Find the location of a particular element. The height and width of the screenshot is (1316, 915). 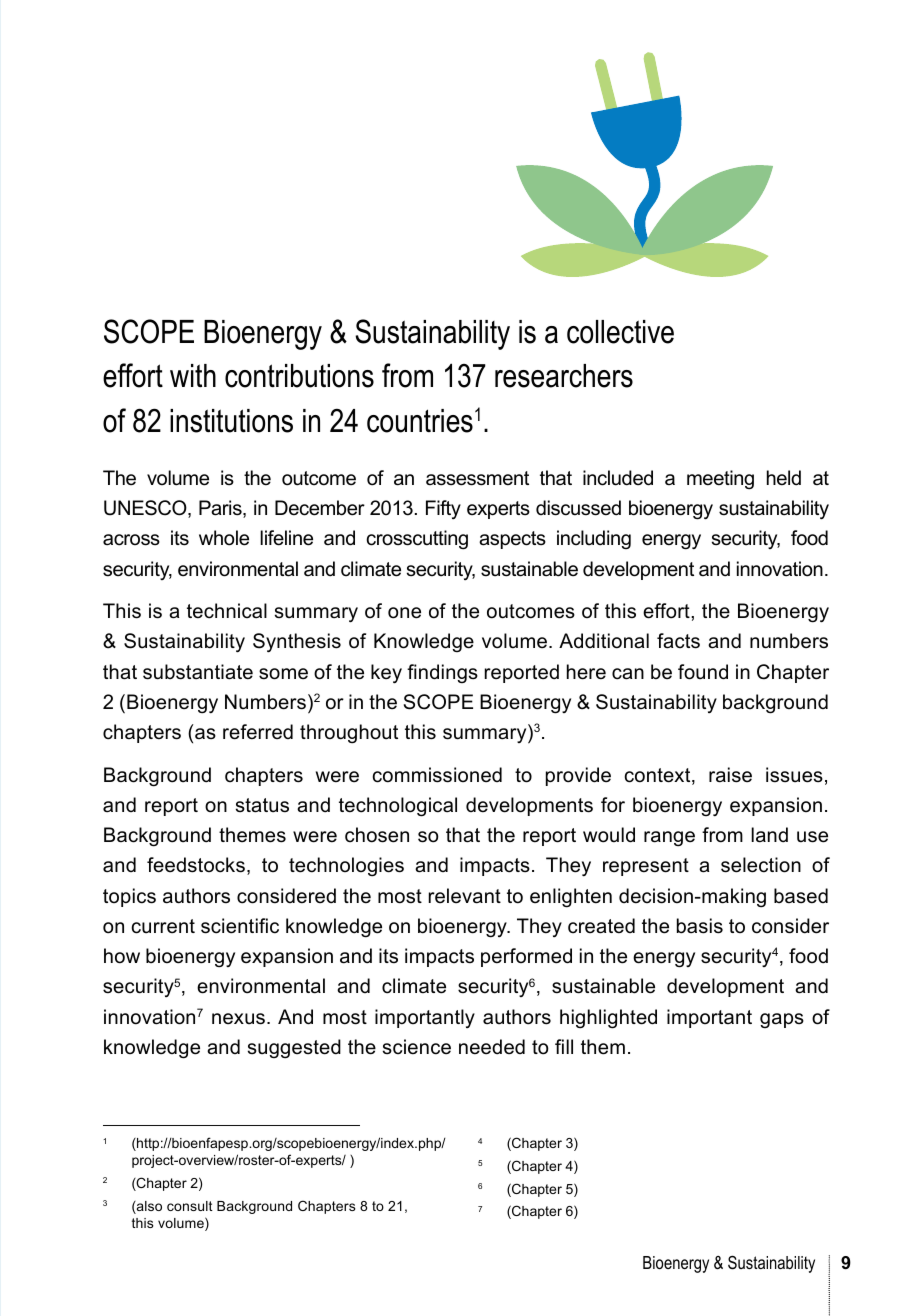

researchers is located at coordinates (564, 376).
